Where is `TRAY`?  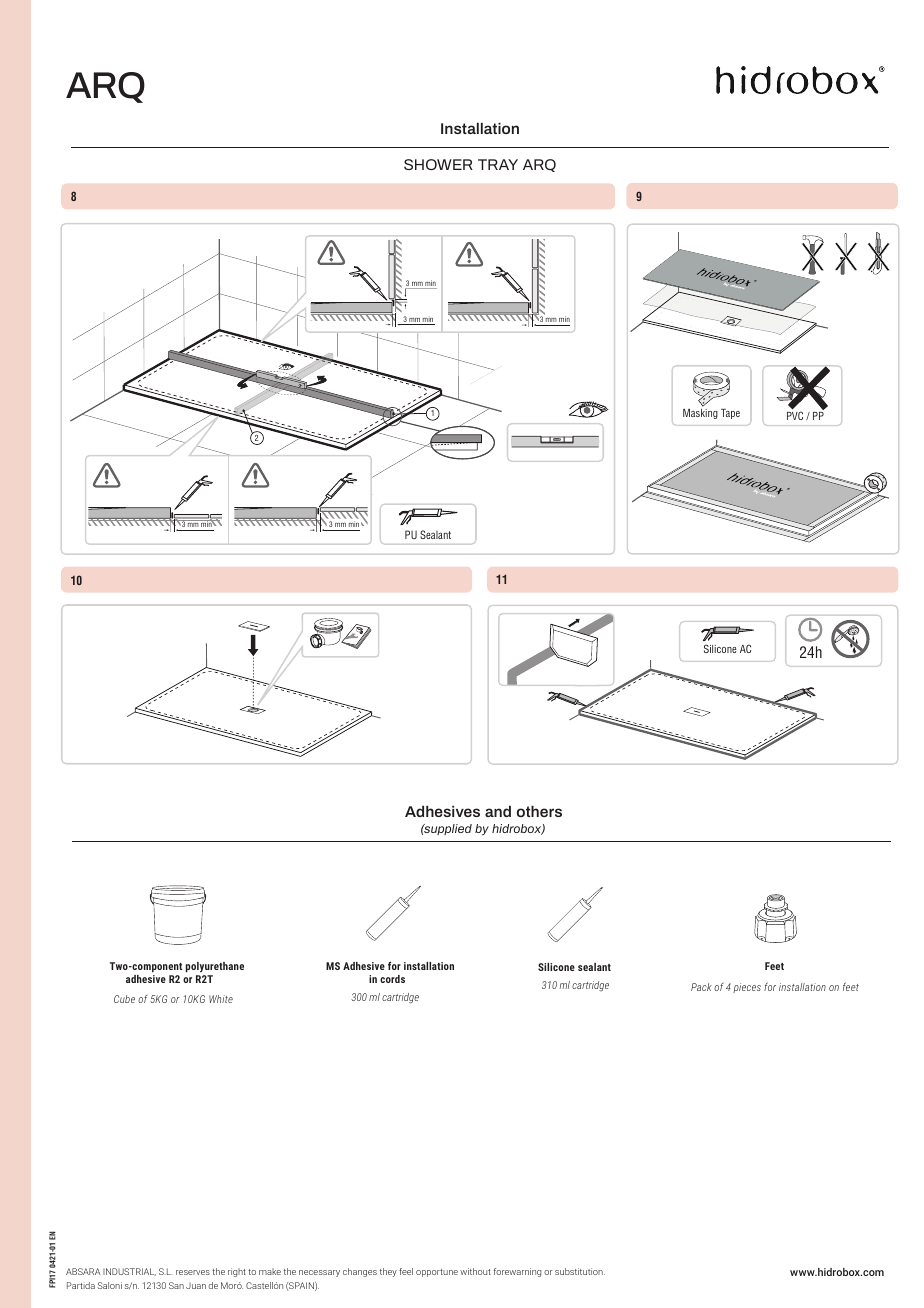 TRAY is located at coordinates (498, 164).
